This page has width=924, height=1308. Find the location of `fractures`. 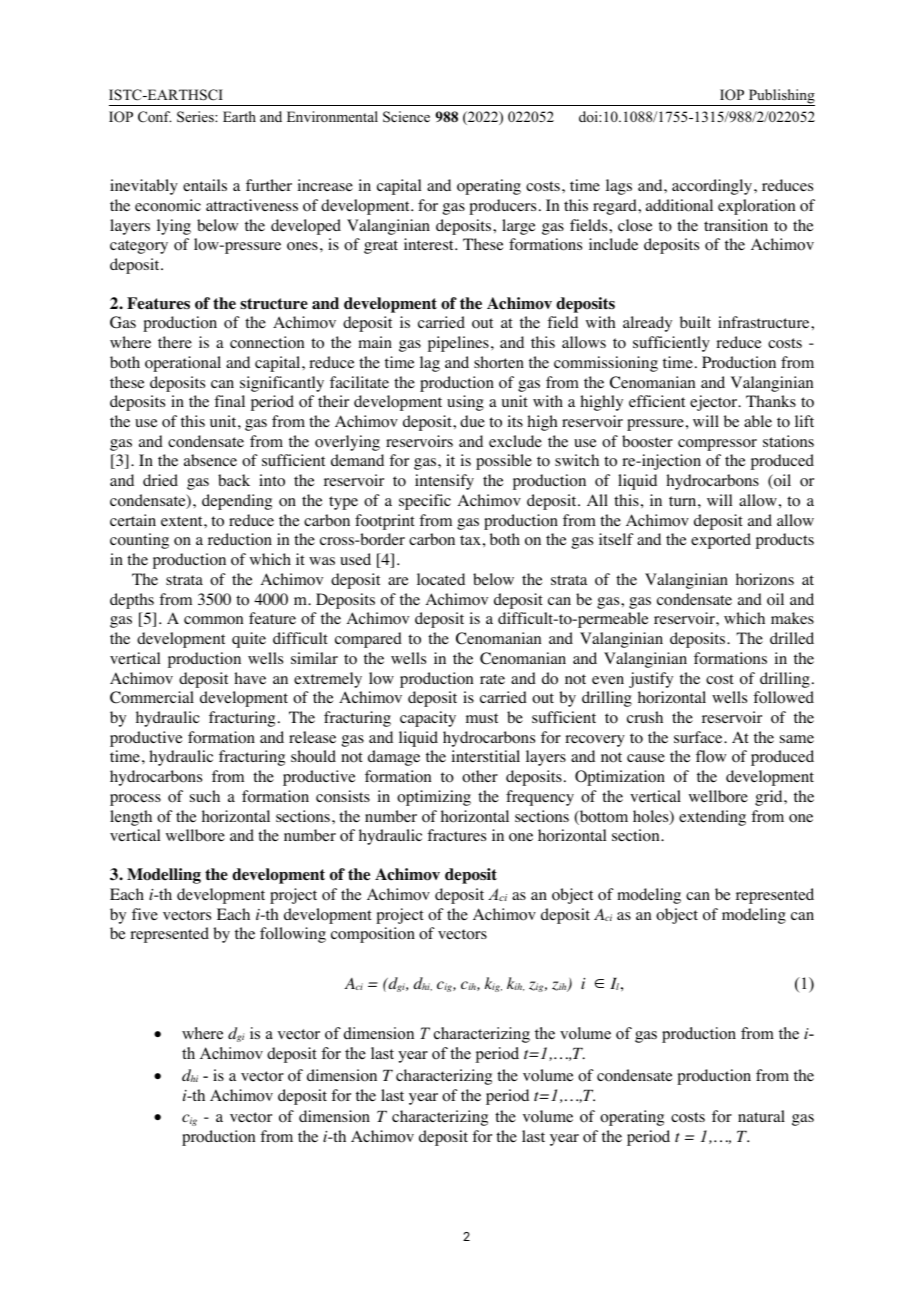

fractures is located at coordinates (456, 835).
